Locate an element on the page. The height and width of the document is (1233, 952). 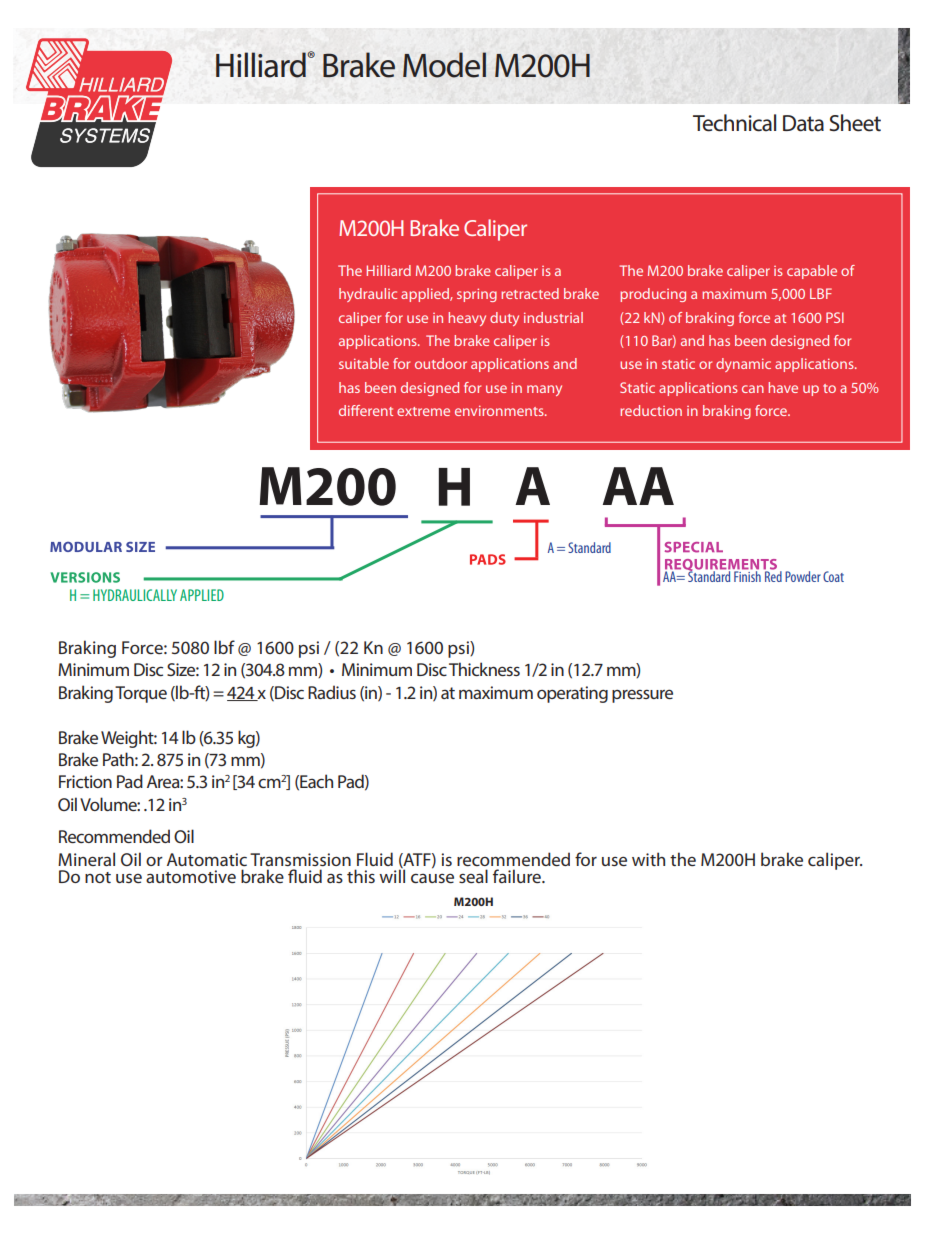
can is located at coordinates (753, 389).
